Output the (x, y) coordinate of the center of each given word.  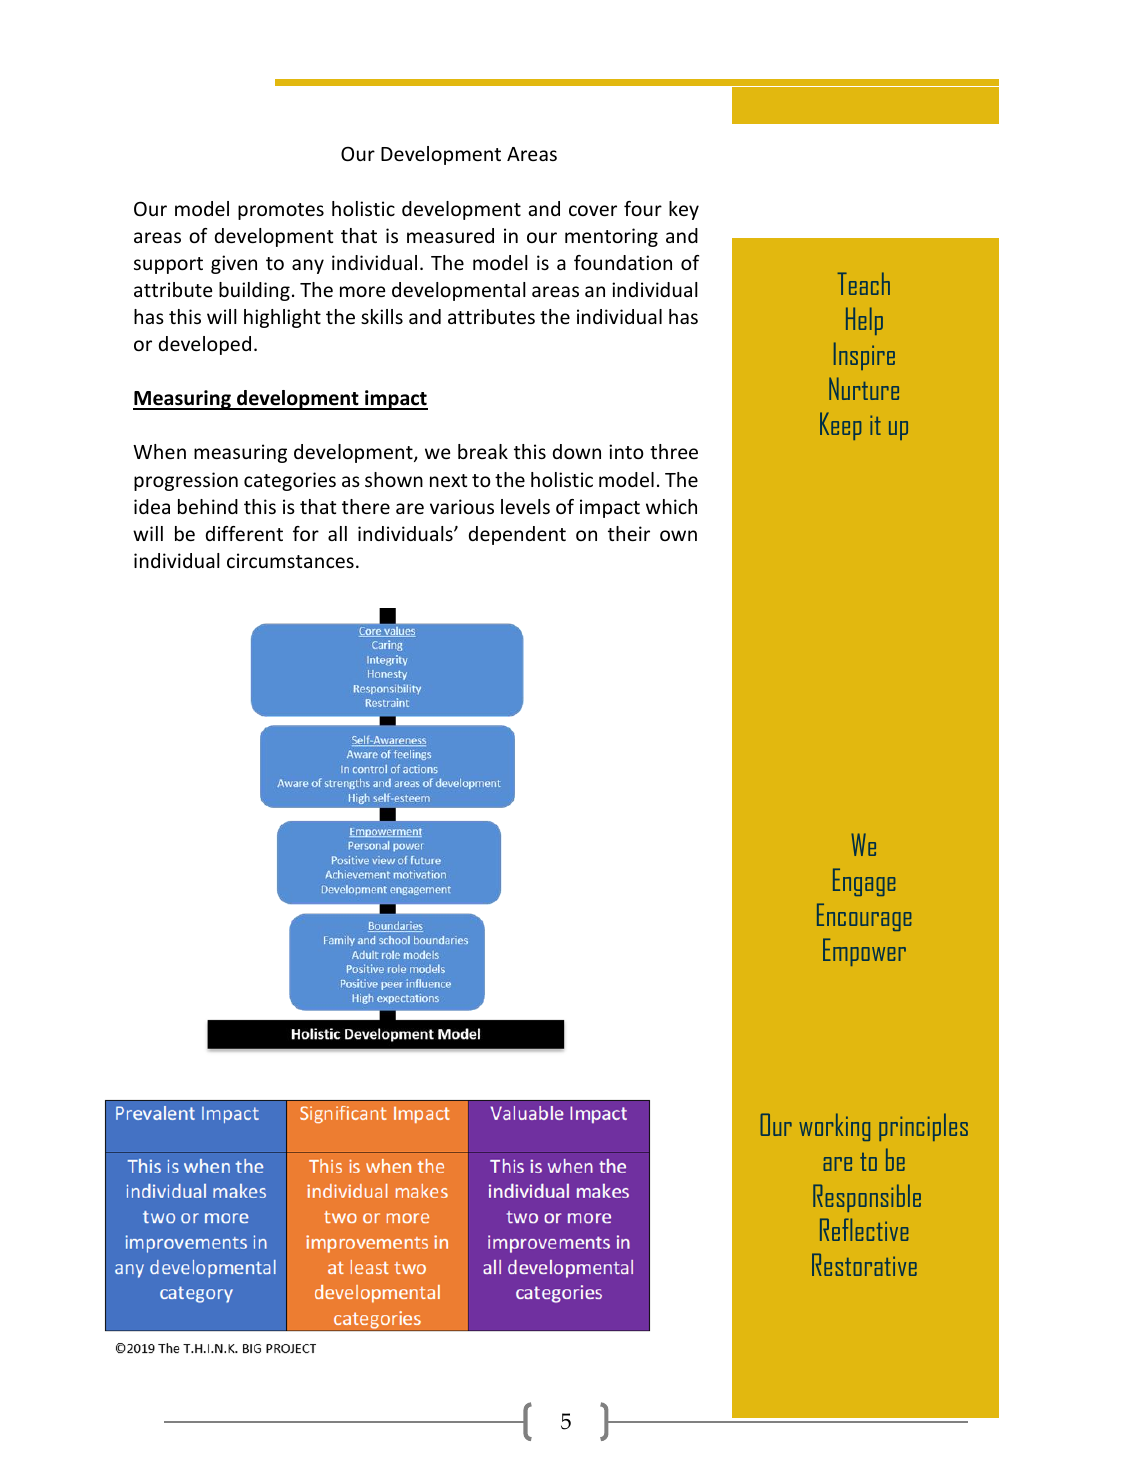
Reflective (864, 1229)
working (834, 1127)
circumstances (290, 560)
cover (593, 210)
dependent (517, 535)
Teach (864, 283)
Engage (864, 882)
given (234, 264)
